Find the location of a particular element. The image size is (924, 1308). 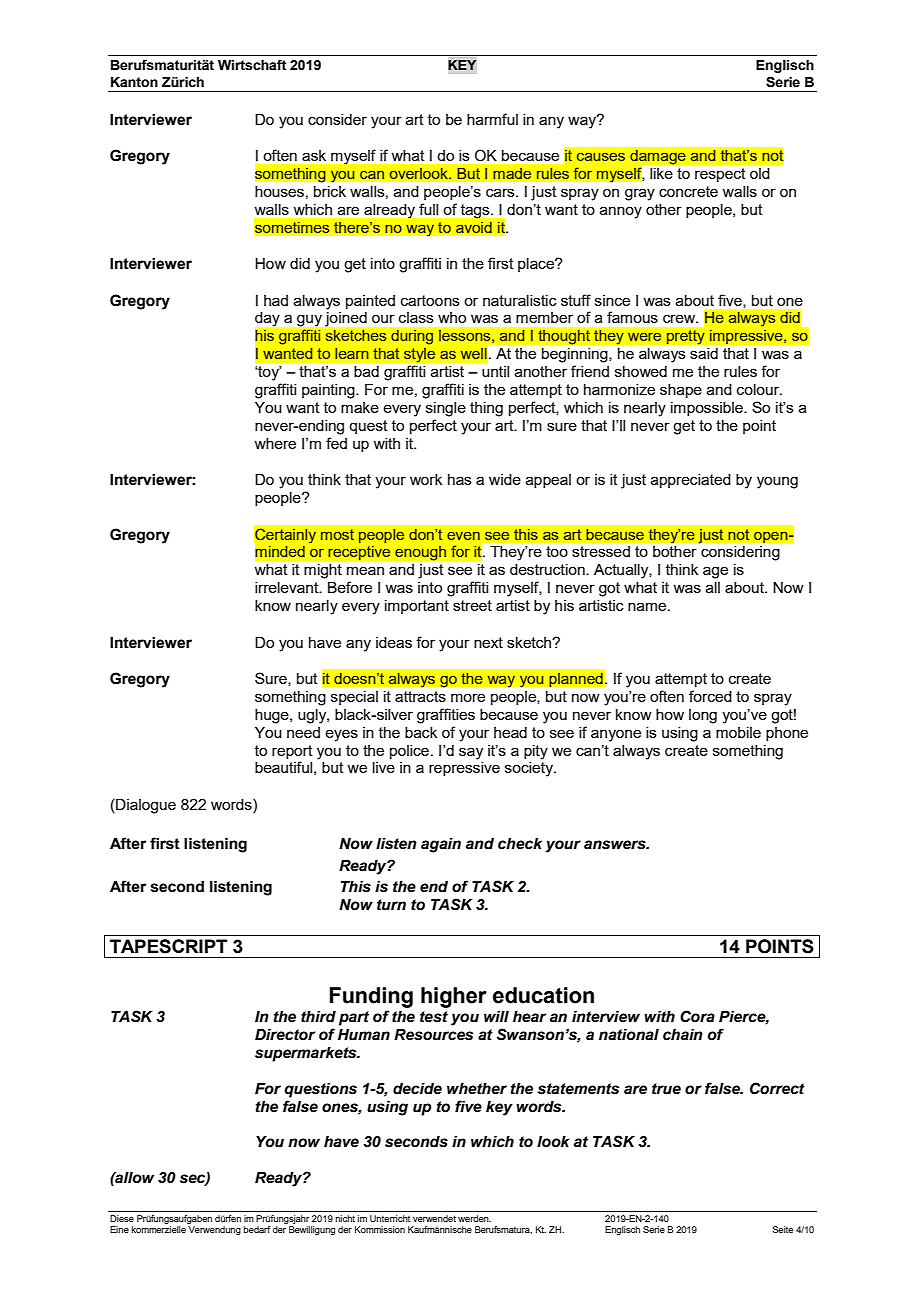

concrete is located at coordinates (688, 191).
